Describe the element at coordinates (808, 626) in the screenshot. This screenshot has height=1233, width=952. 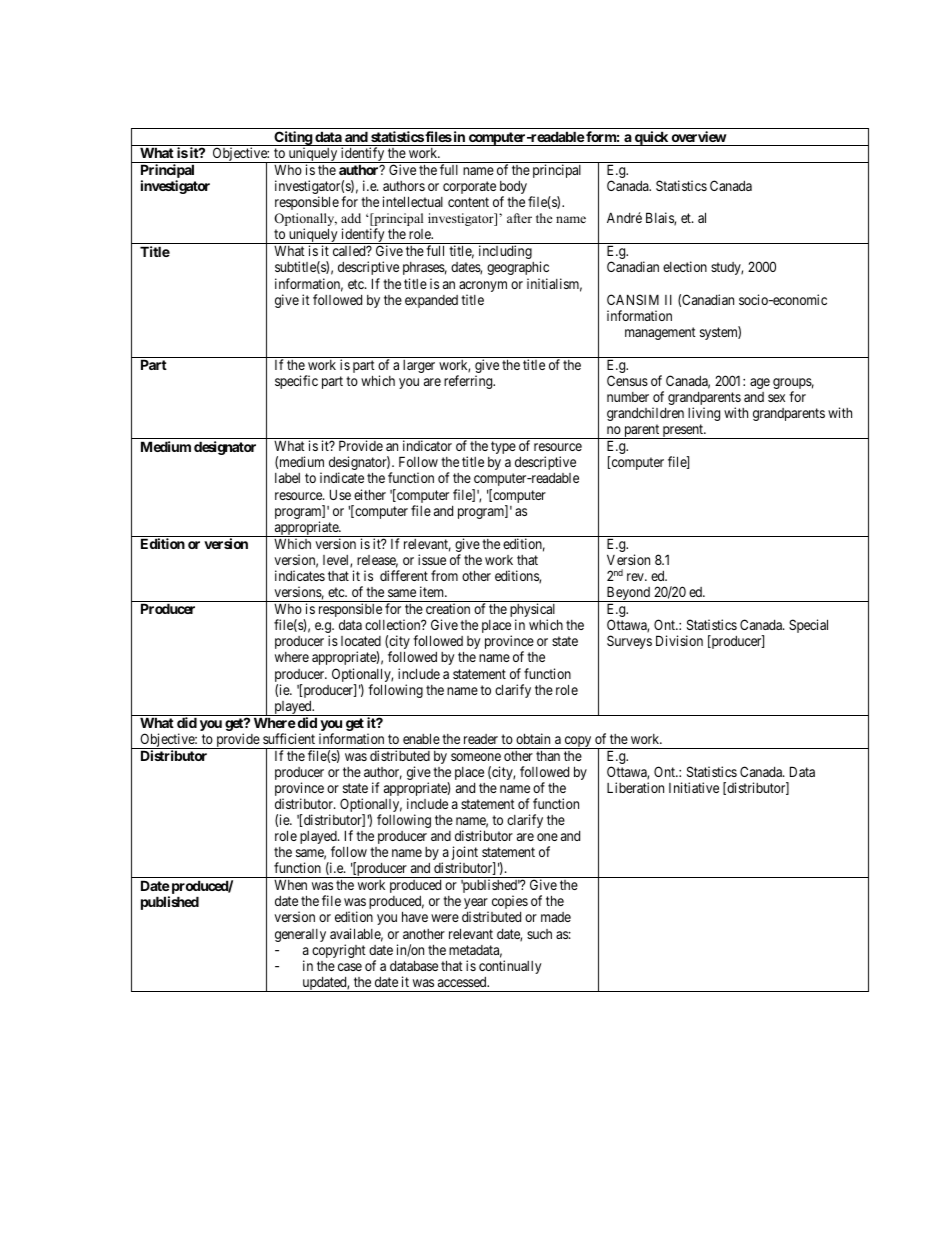
I see `Special` at that location.
